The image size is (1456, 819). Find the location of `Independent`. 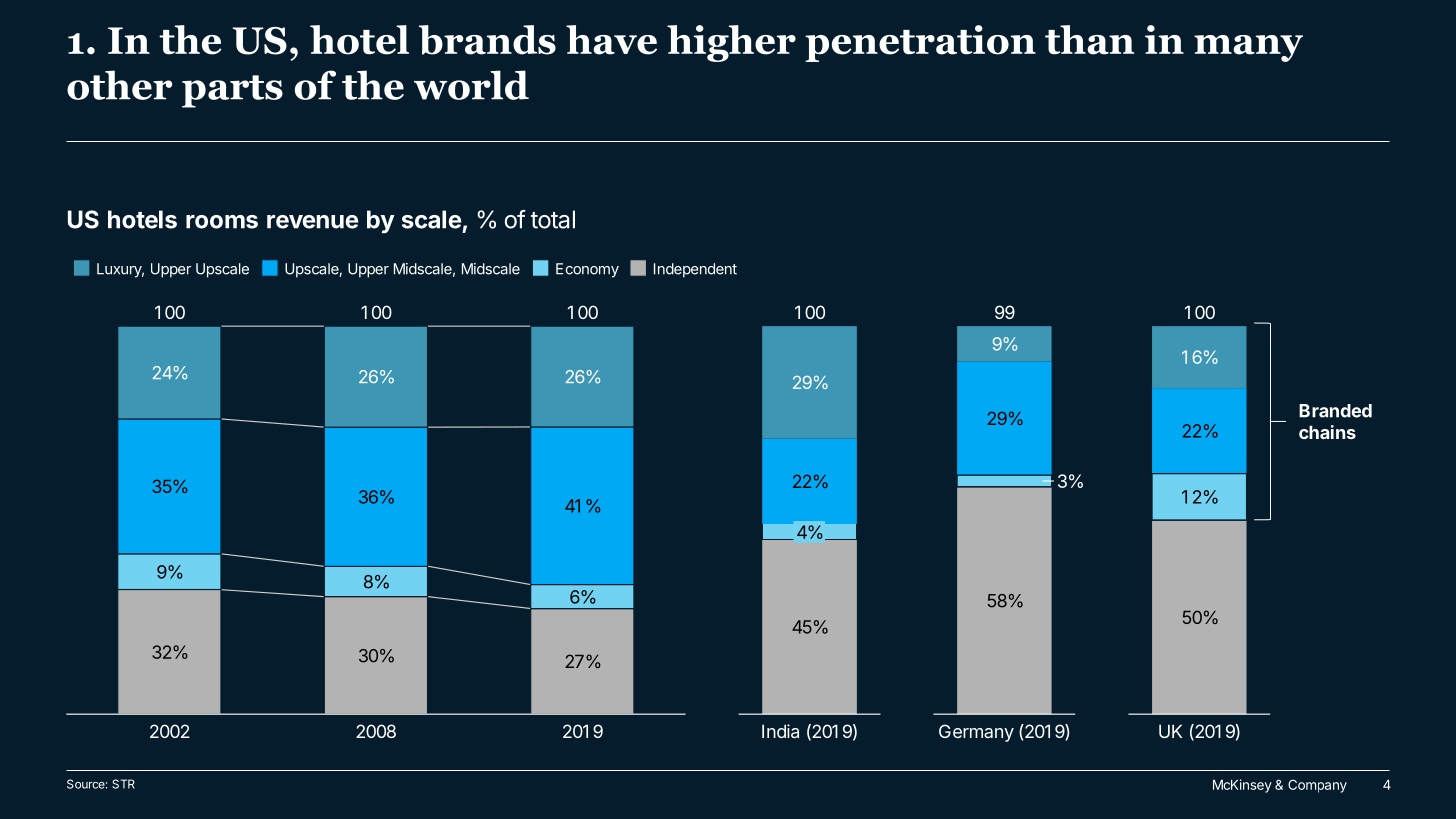

Independent is located at coordinates (695, 270).
